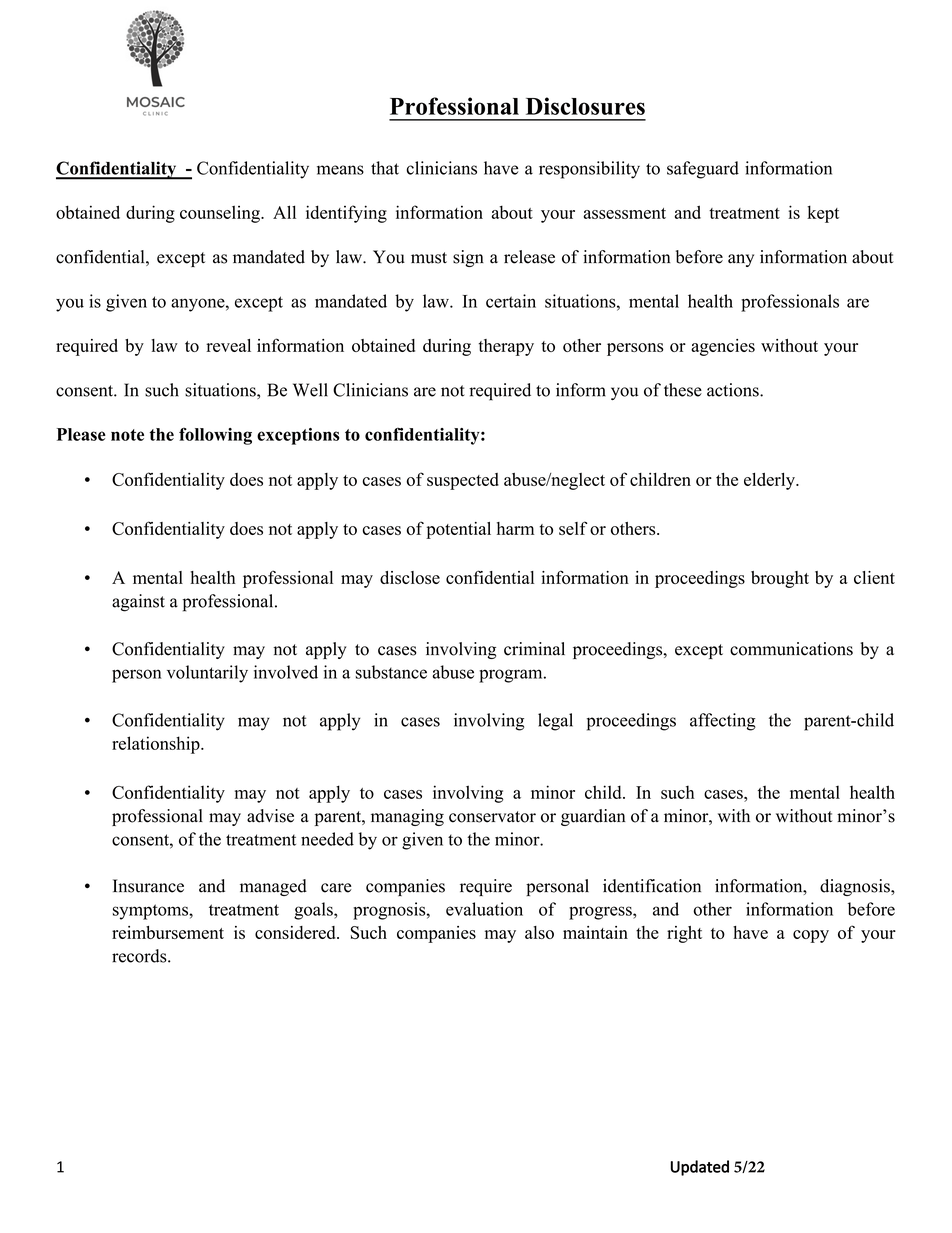 The width and height of the document is (952, 1233). What do you see at coordinates (463, 481) in the document?
I see `suspected` at bounding box center [463, 481].
